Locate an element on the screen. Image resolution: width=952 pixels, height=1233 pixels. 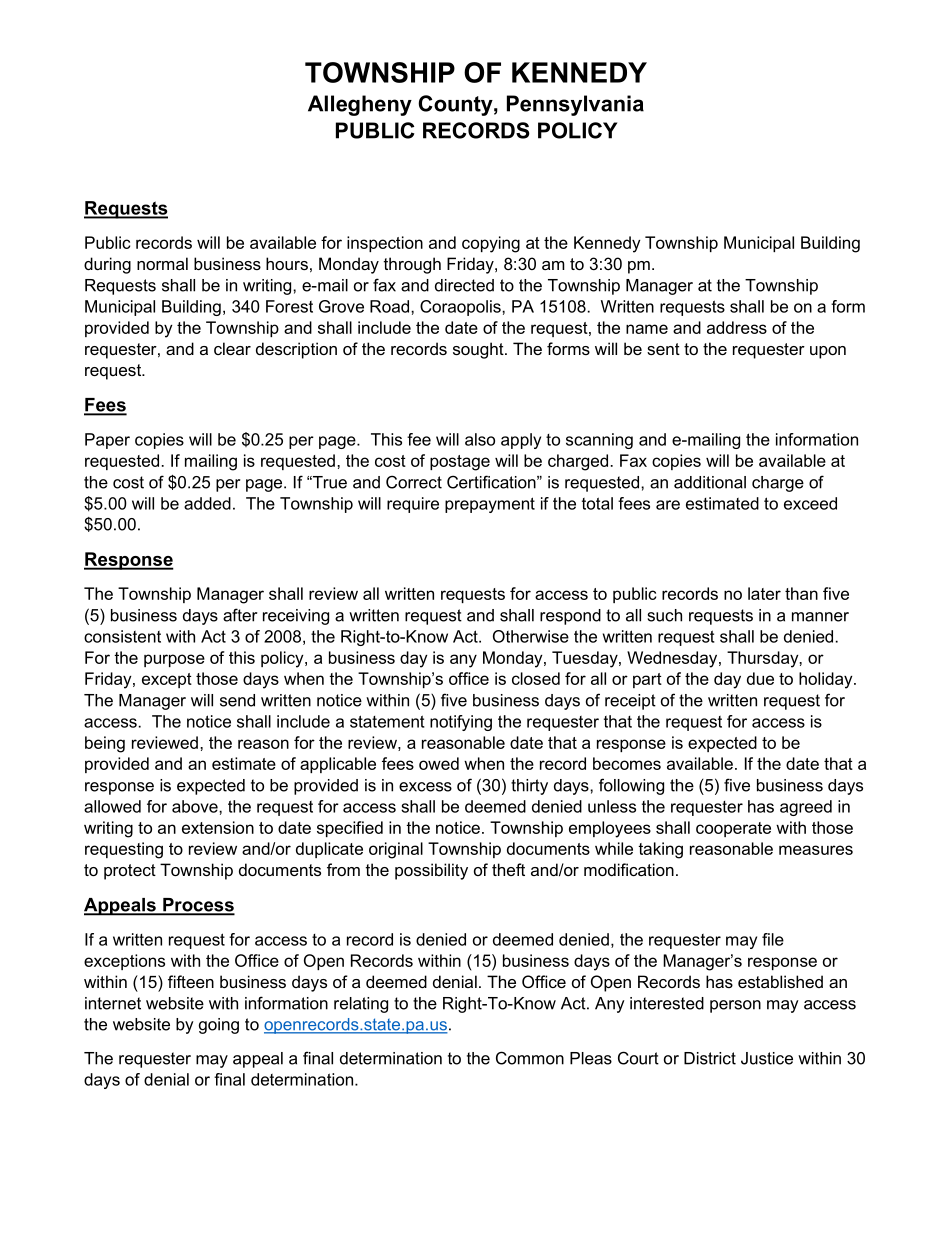
person is located at coordinates (735, 1006).
